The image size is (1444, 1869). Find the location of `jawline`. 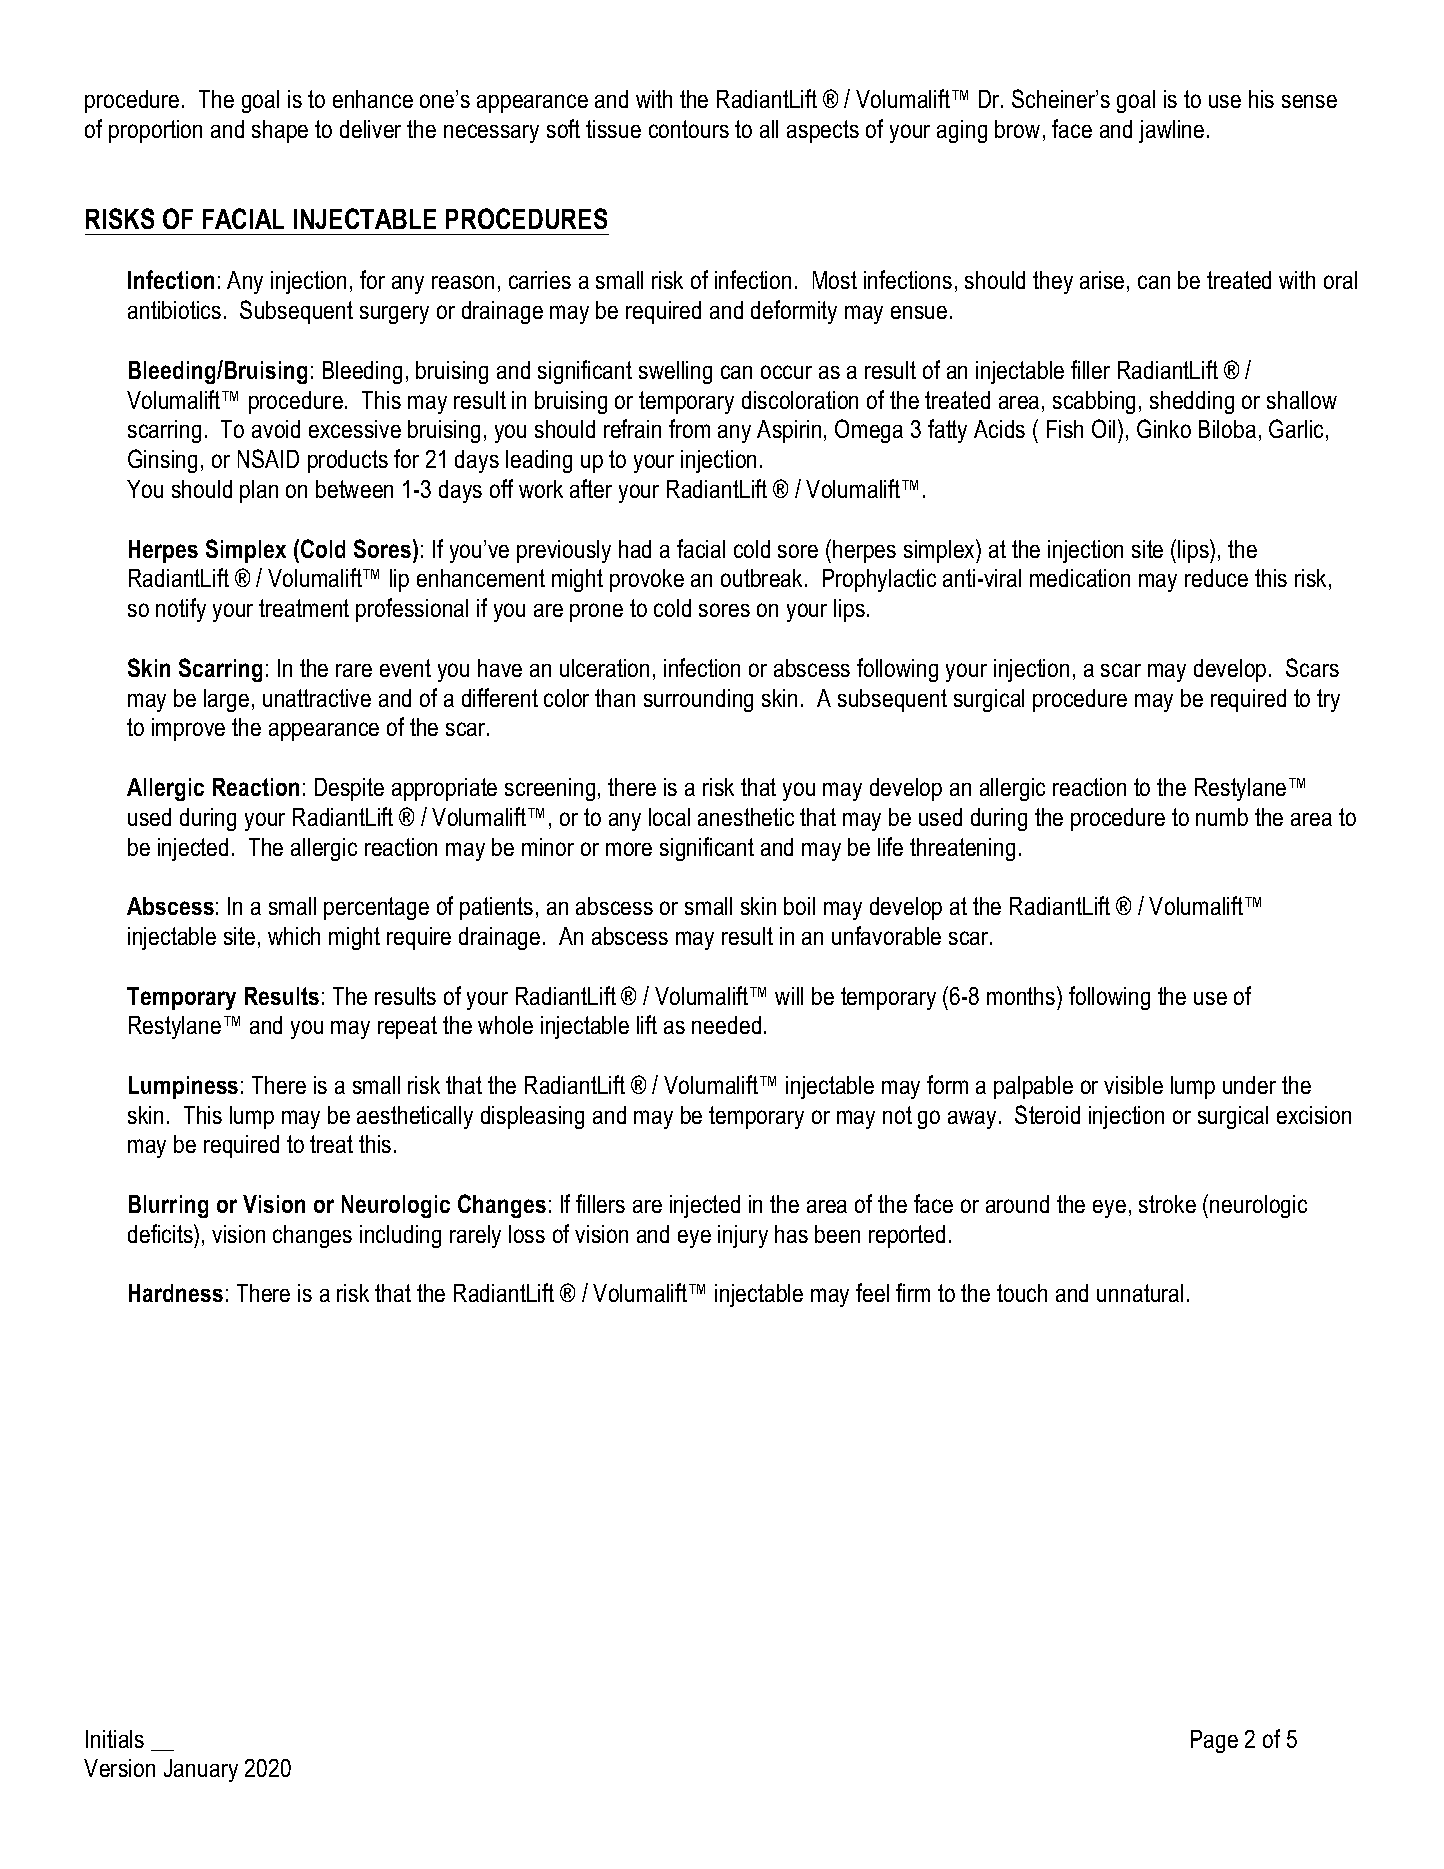

jawline is located at coordinates (1171, 131).
